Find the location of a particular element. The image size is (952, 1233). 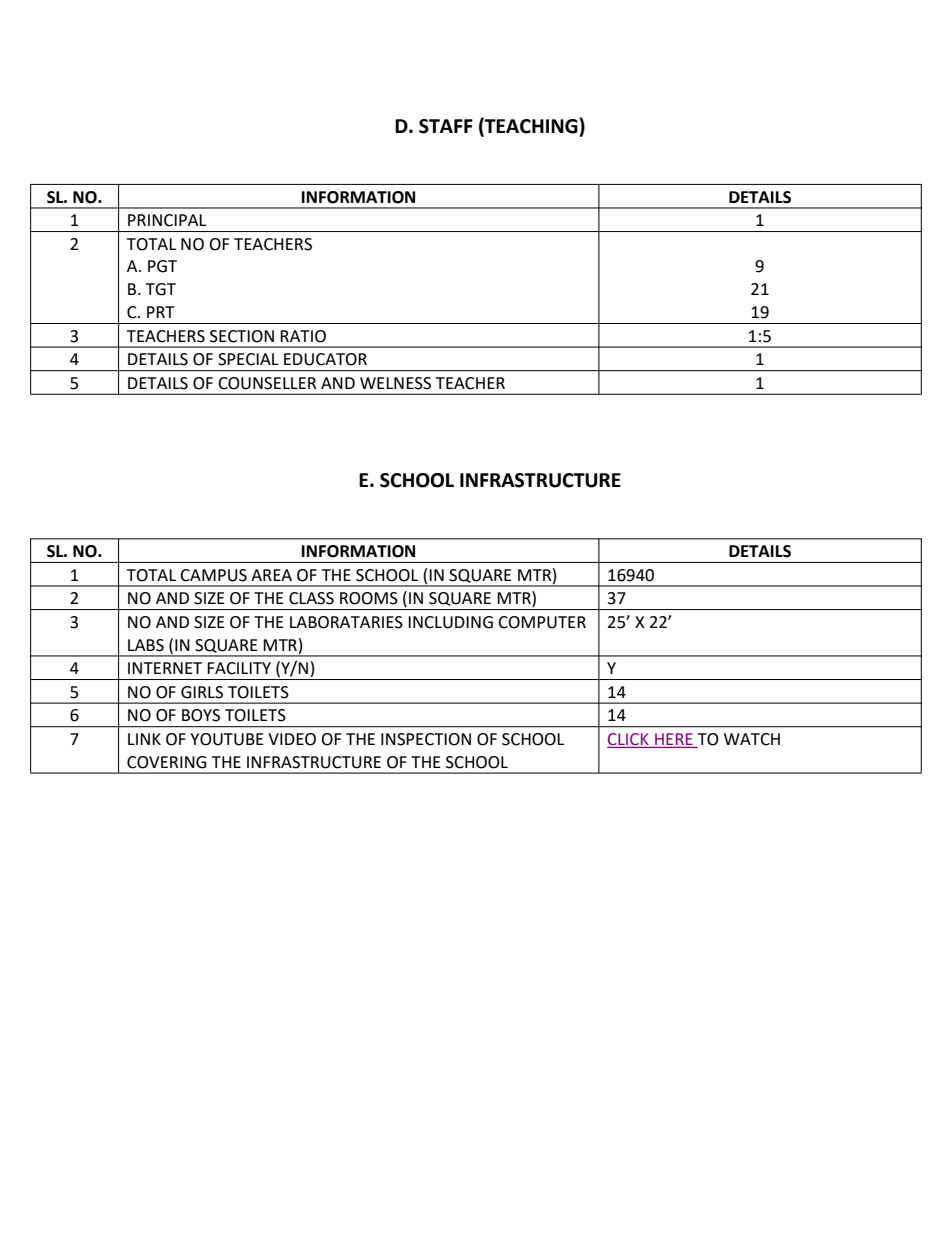

YOUTUBE is located at coordinates (227, 739).
